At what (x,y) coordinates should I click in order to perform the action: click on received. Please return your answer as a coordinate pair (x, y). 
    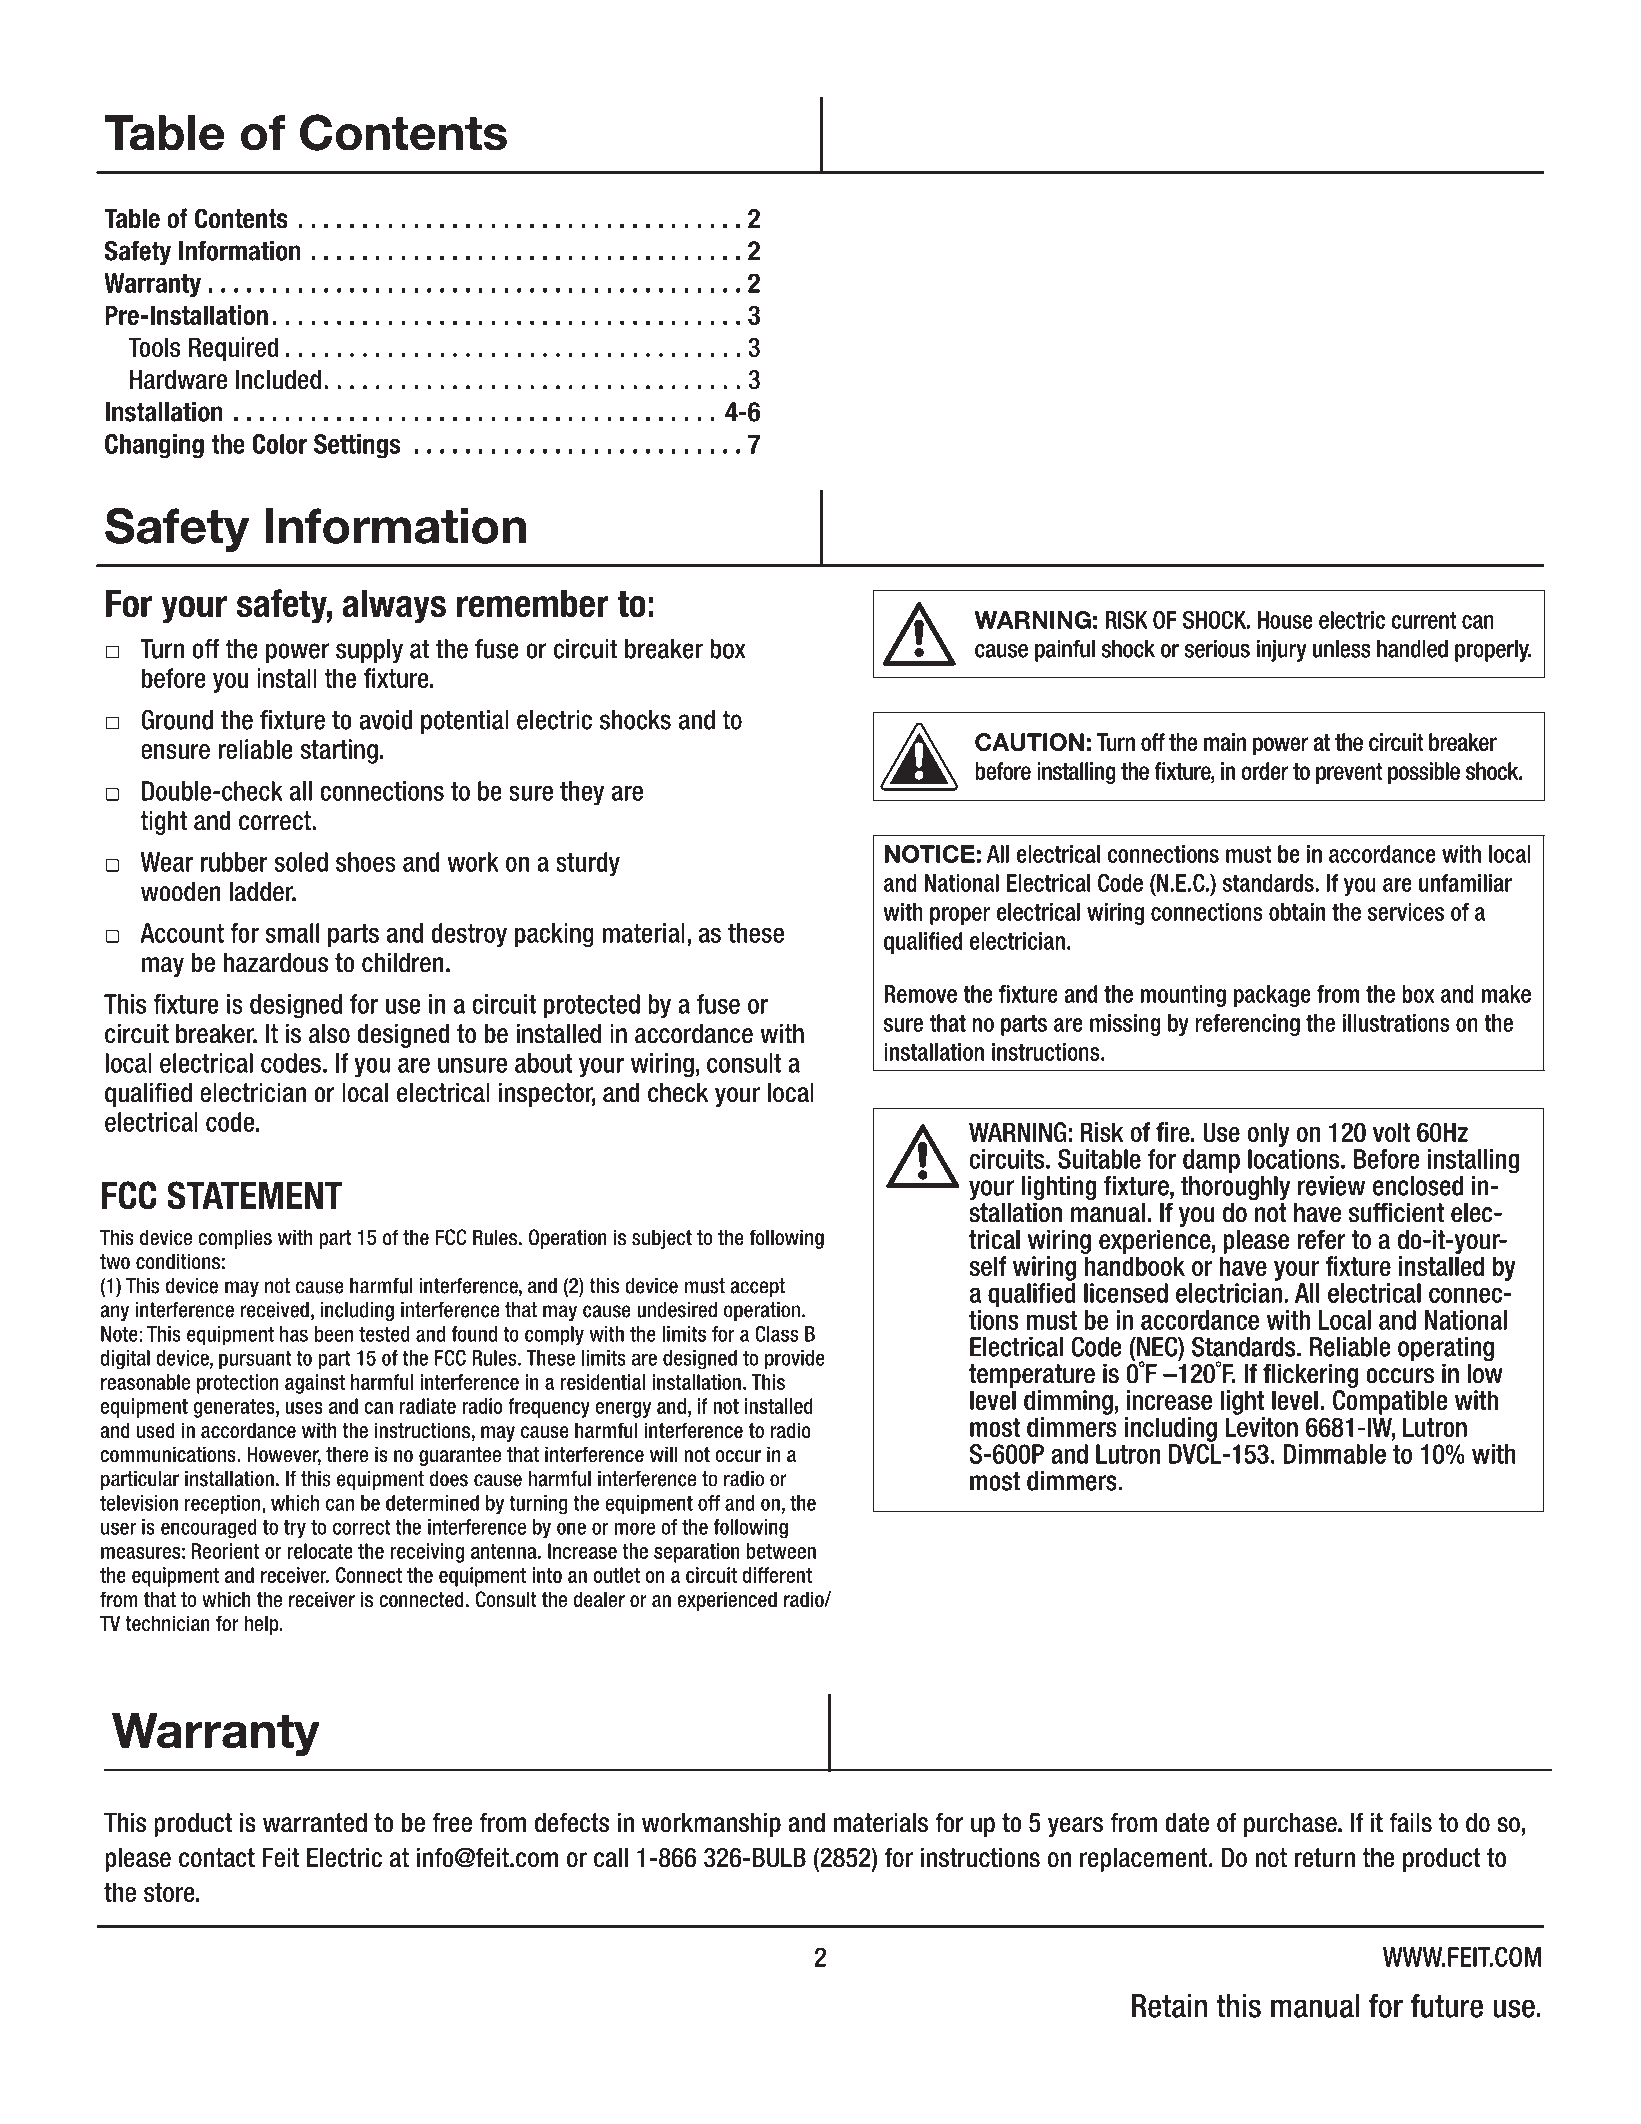
    Looking at the image, I should click on (275, 1309).
